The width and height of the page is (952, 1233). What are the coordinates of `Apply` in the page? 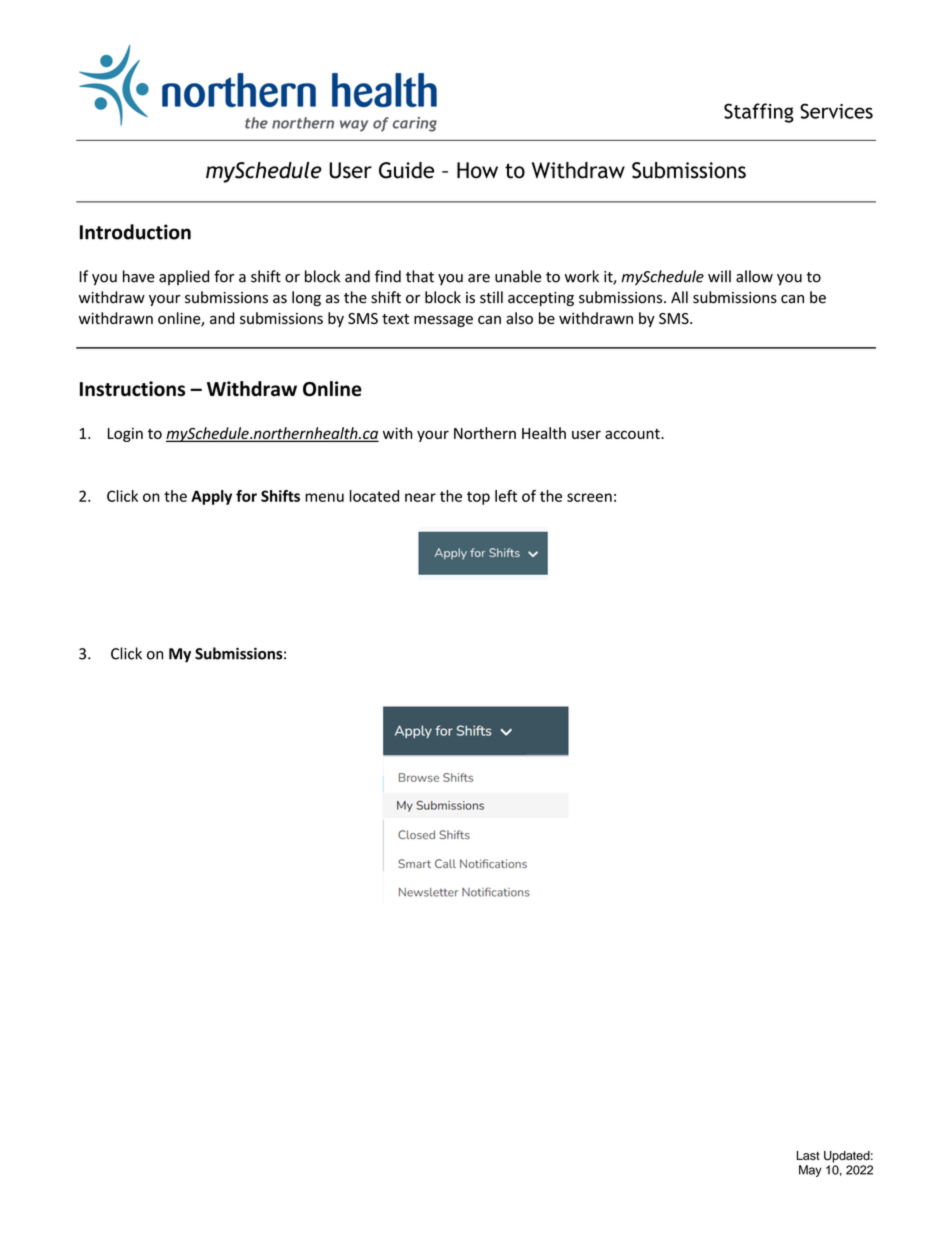 It's located at (211, 497).
